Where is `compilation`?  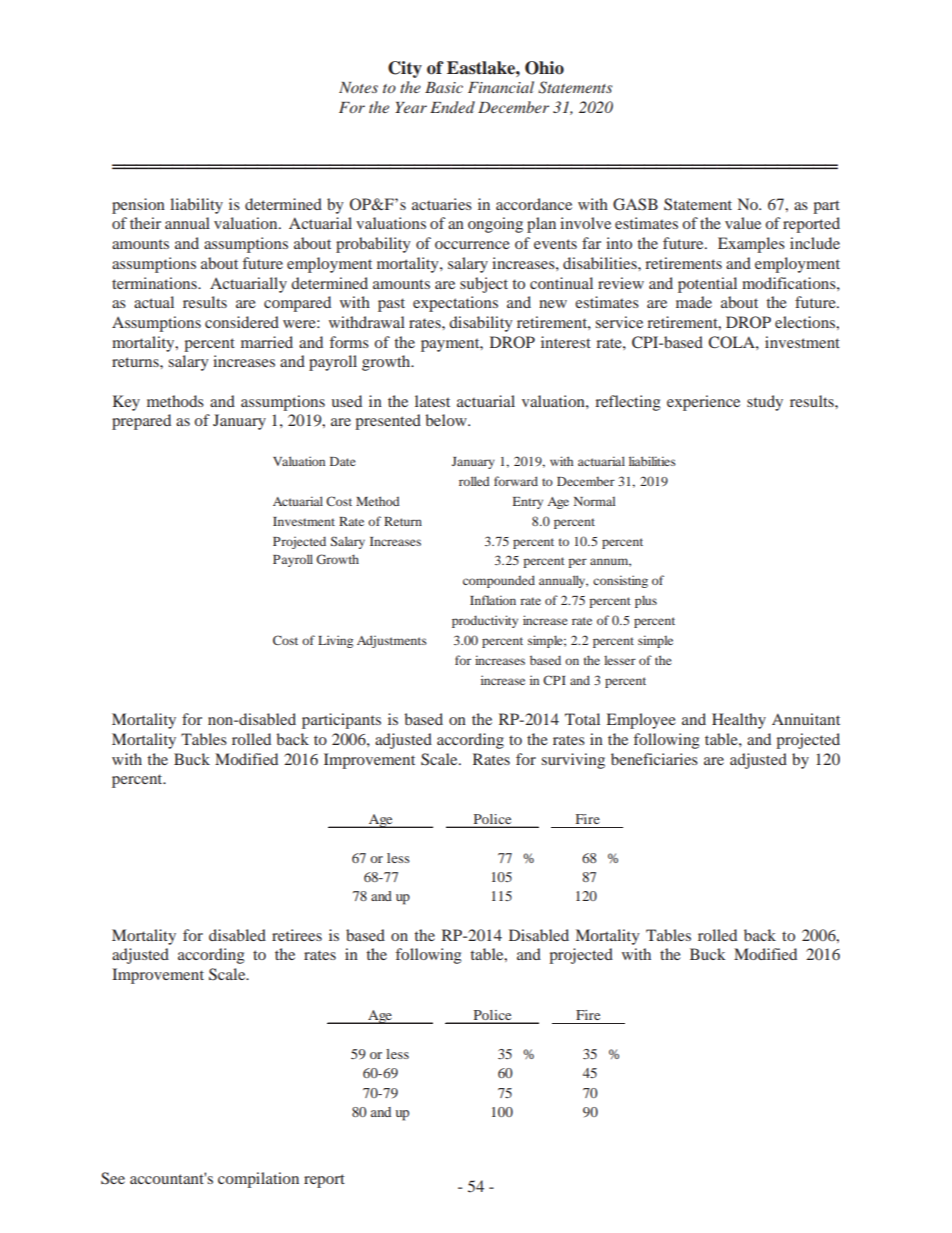 compilation is located at coordinates (258, 1180).
